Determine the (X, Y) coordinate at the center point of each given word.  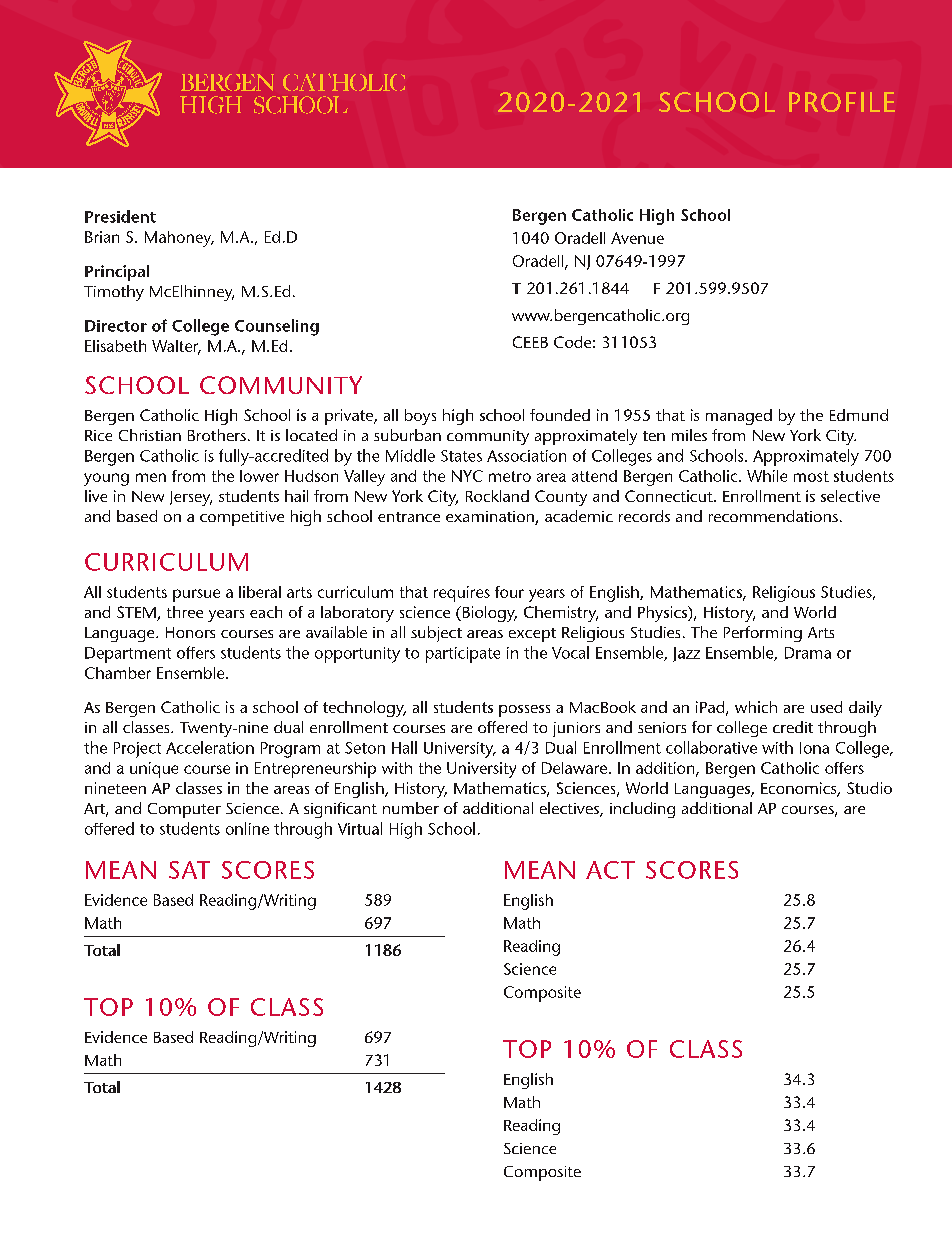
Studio (869, 788)
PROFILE (842, 102)
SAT (189, 870)
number (411, 808)
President (120, 216)
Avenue (637, 238)
